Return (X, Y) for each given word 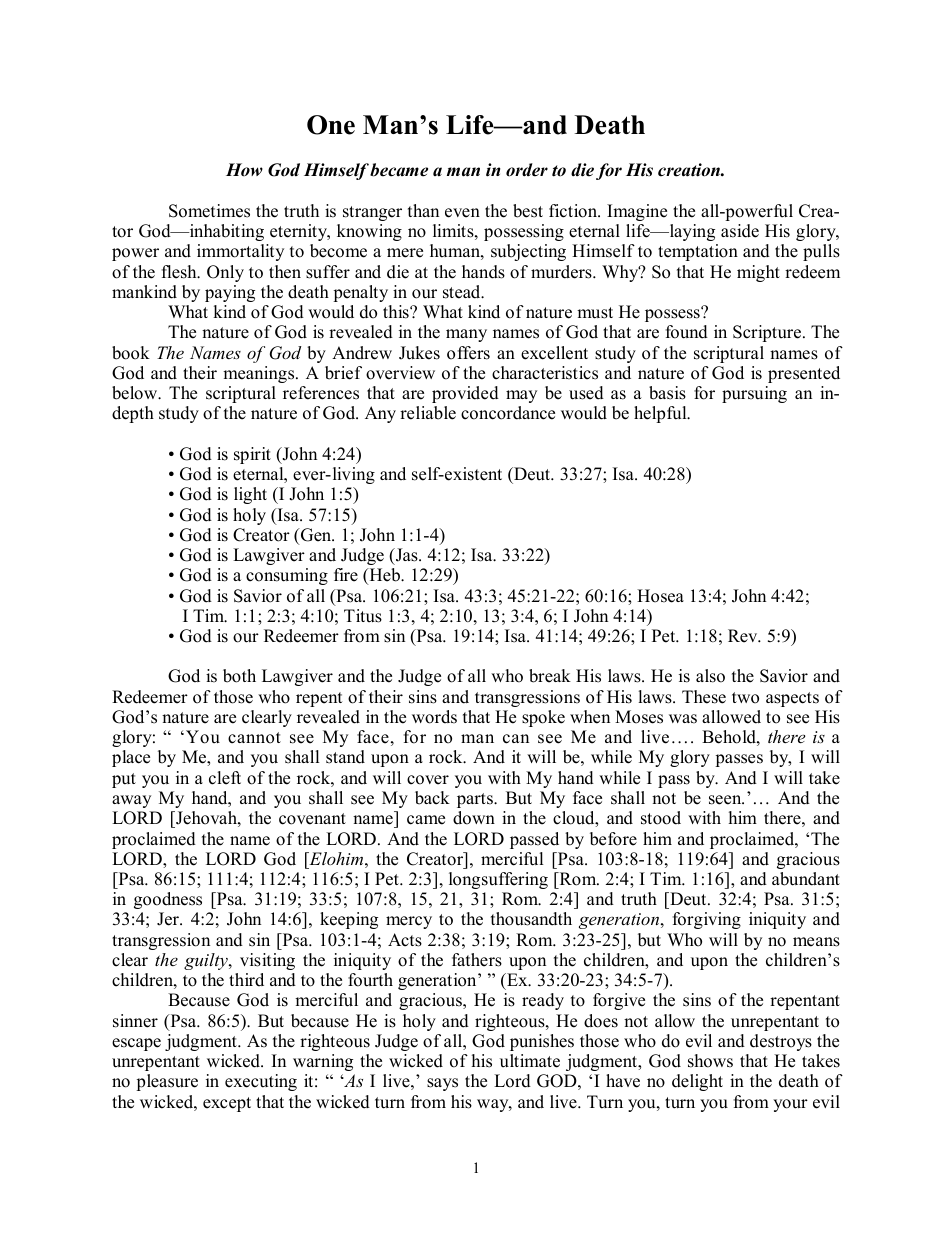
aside (740, 231)
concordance (508, 413)
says (442, 1084)
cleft (225, 778)
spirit (252, 455)
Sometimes (209, 211)
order (527, 170)
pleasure (167, 1082)
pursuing (754, 394)
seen (726, 800)
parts (476, 800)
